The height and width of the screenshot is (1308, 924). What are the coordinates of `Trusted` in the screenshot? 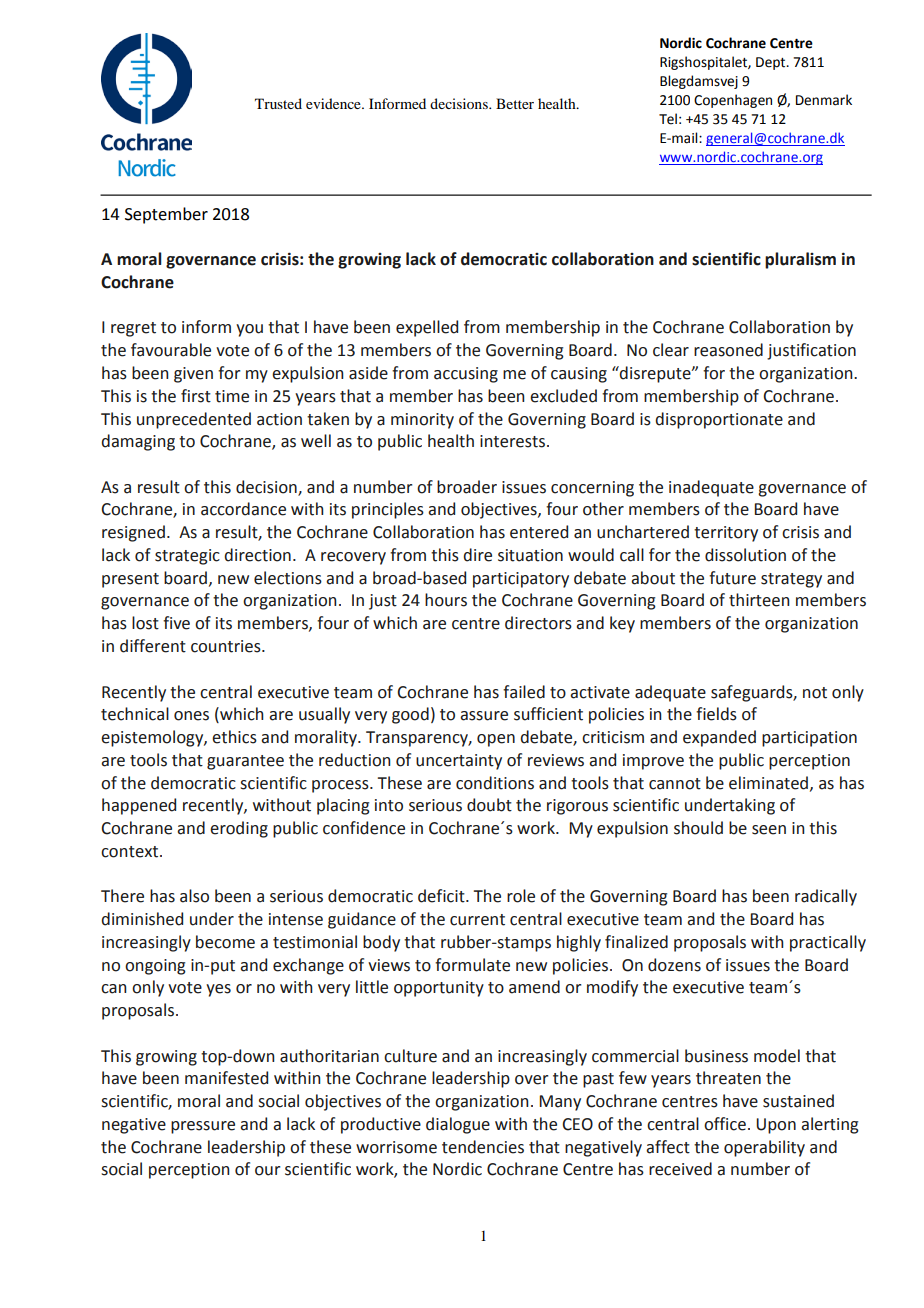 It's located at (278, 103).
